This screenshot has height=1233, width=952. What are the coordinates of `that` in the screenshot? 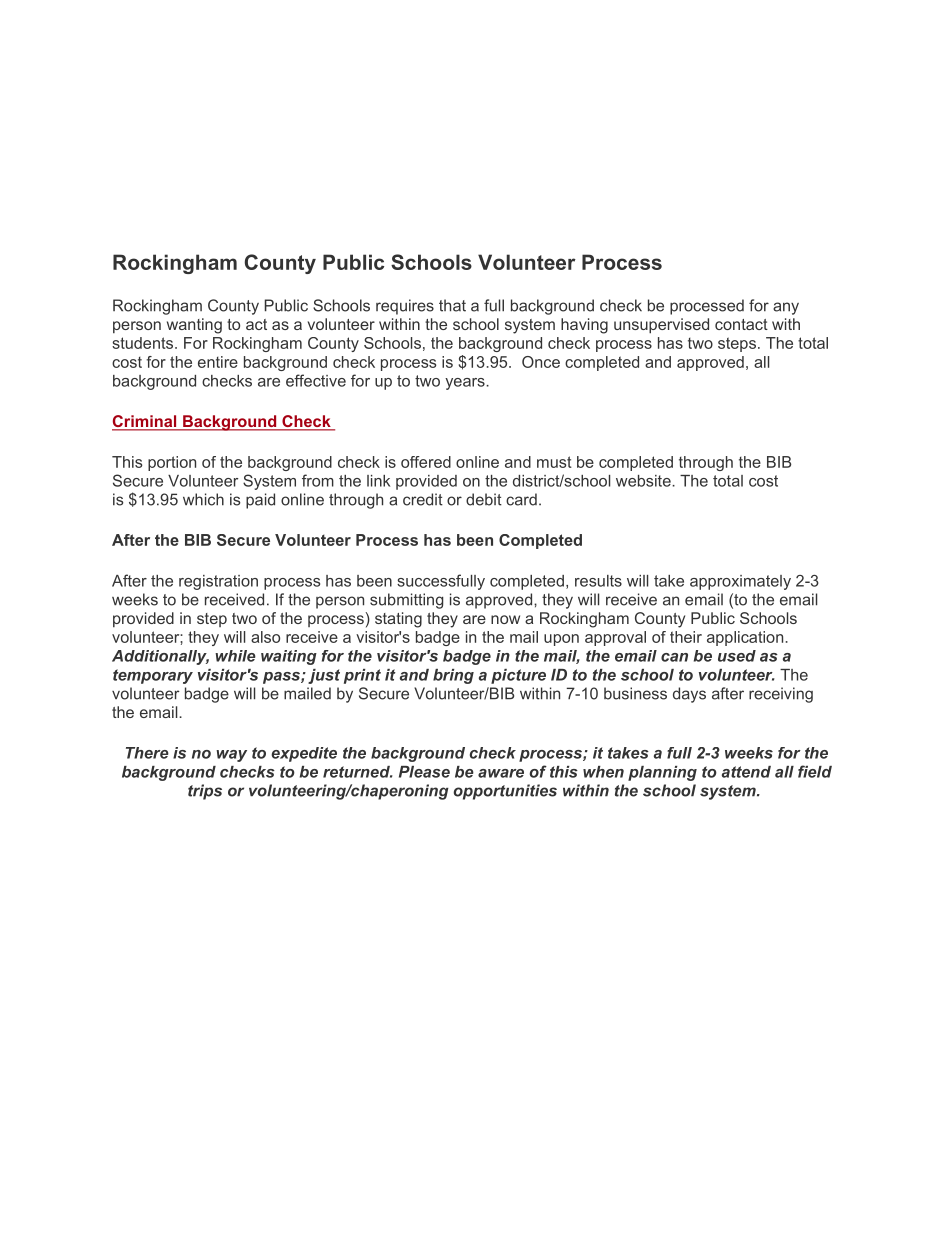 It's located at (452, 305).
